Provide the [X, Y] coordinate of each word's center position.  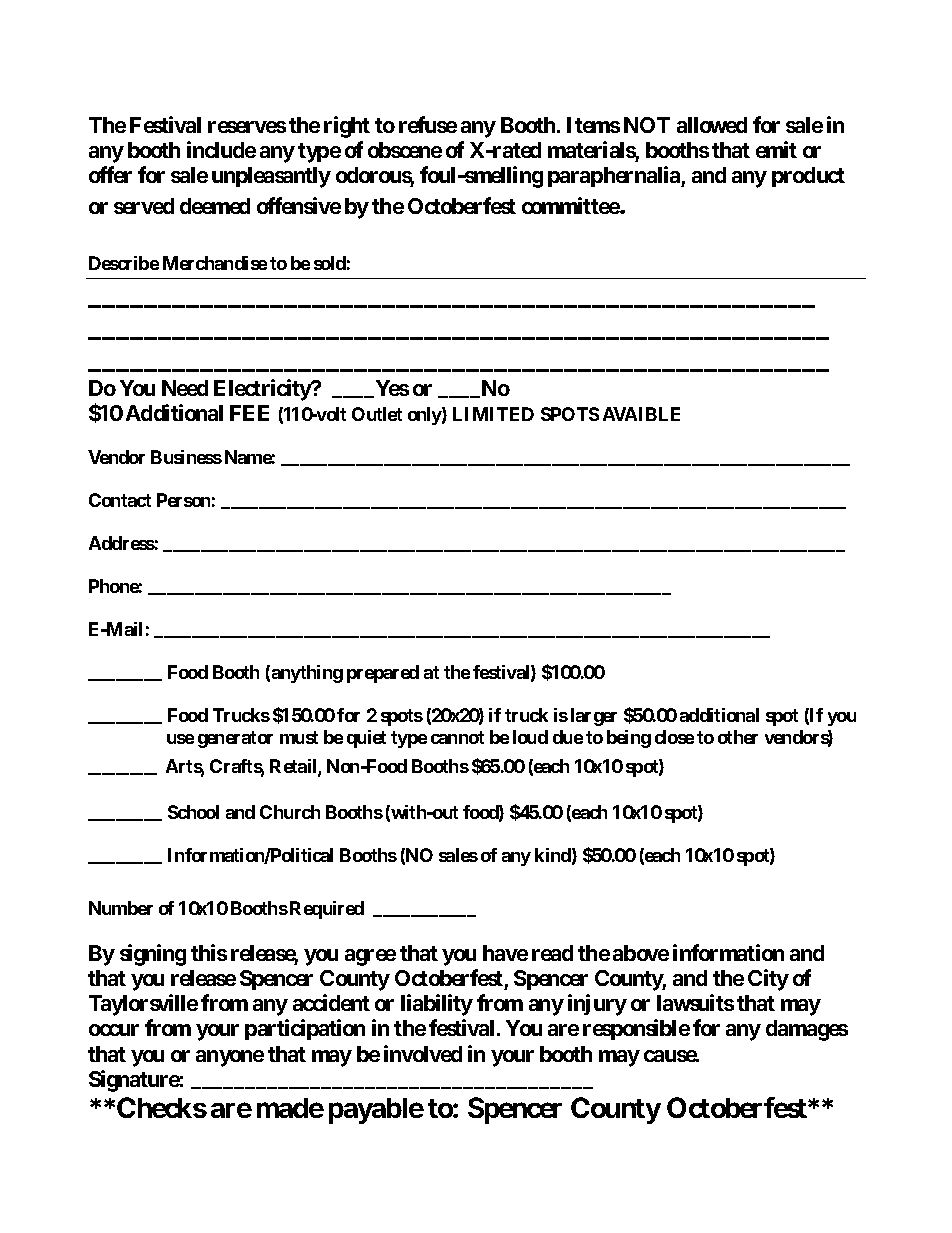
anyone [230, 1058]
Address [122, 543]
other [738, 737]
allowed [712, 125]
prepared [383, 674]
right [347, 127]
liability [437, 1005]
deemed [215, 206]
